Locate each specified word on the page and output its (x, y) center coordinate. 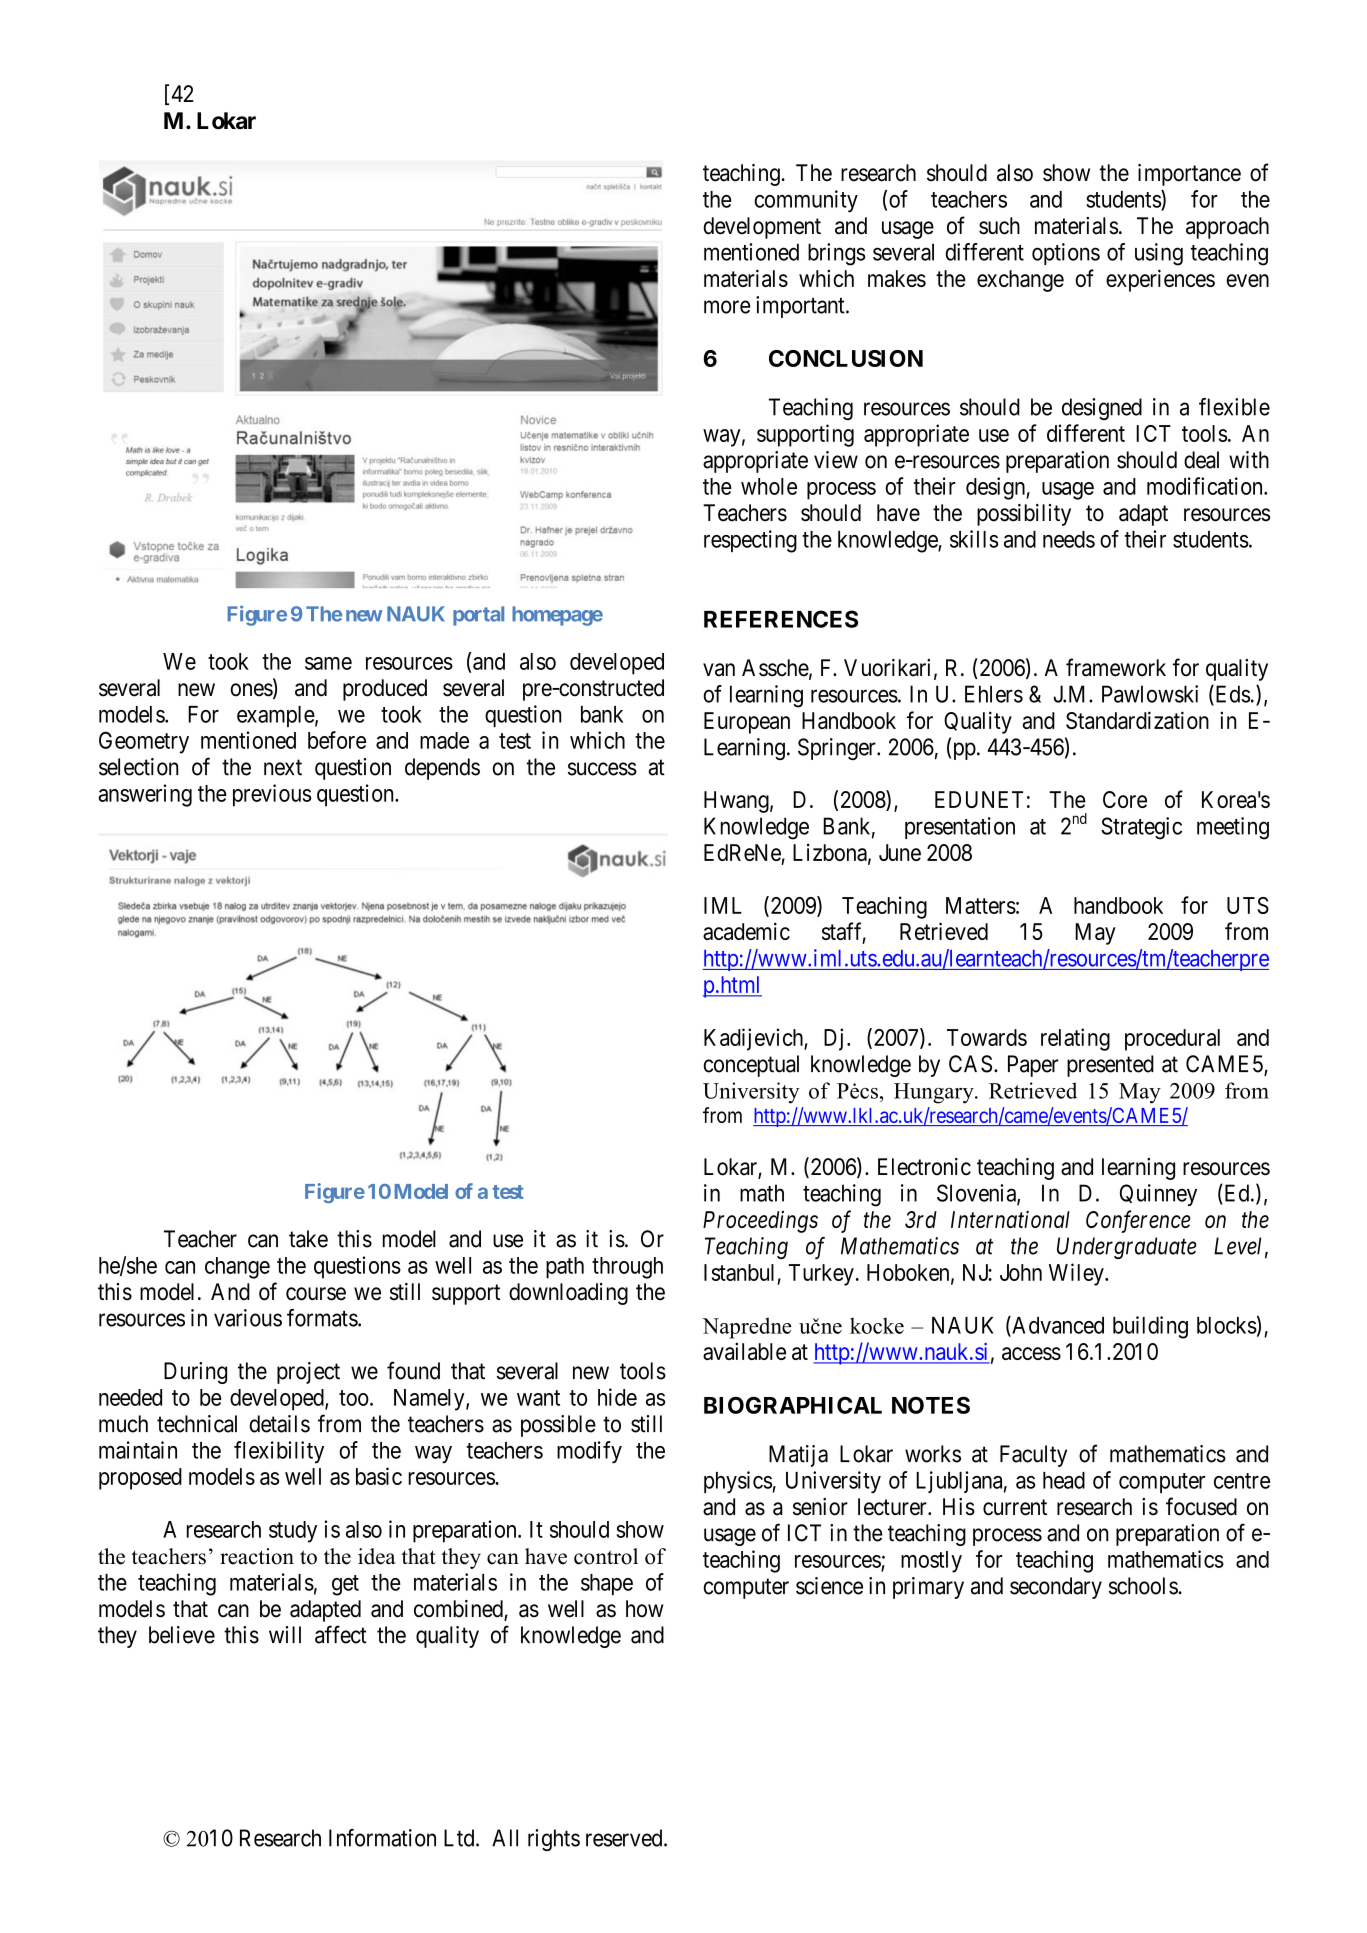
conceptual (751, 1066)
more (727, 307)
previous (272, 795)
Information (382, 1838)
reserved (625, 1838)
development (762, 228)
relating (1075, 1039)
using (1159, 254)
